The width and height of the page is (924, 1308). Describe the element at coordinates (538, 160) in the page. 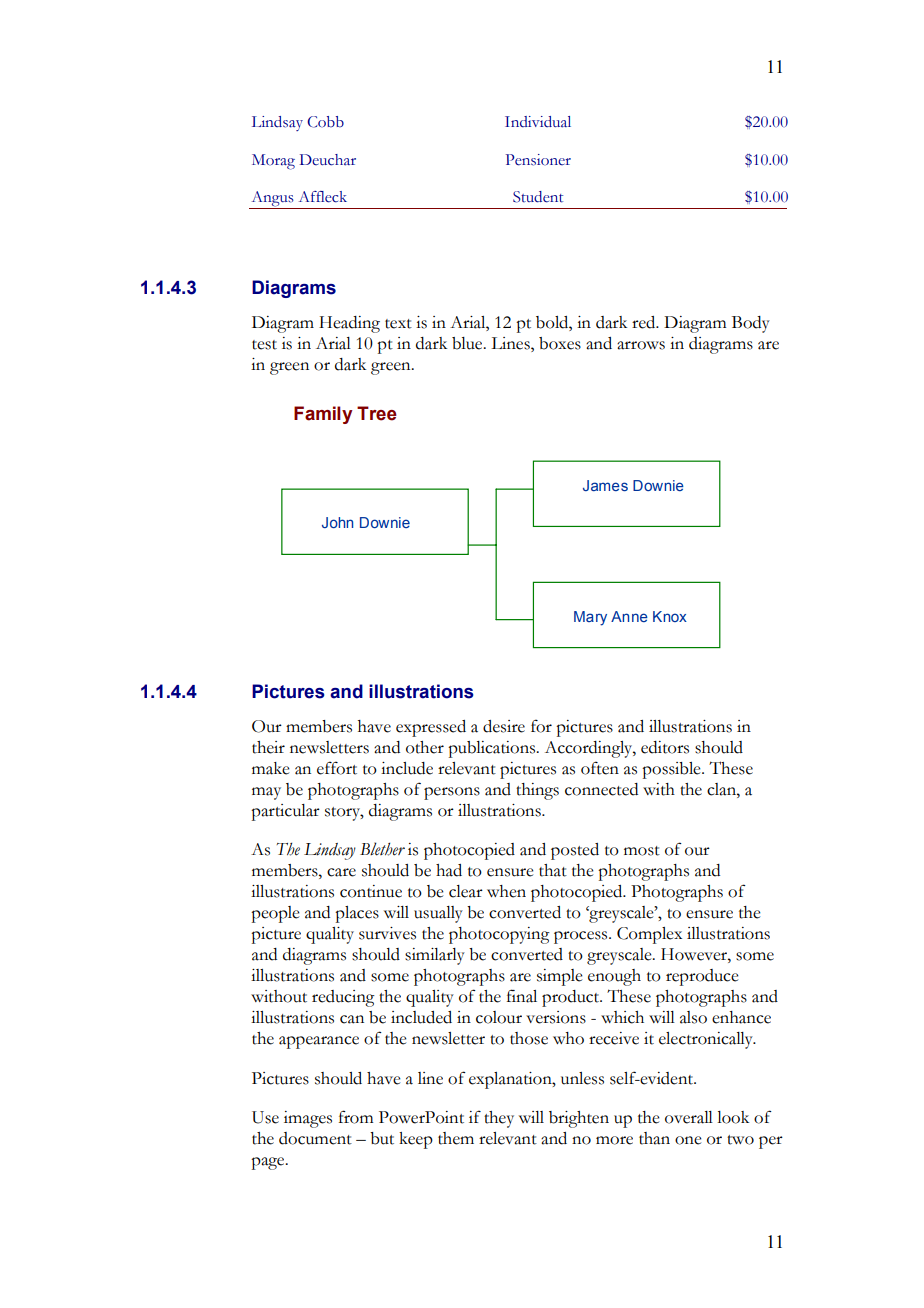

I see `Pensioner` at that location.
